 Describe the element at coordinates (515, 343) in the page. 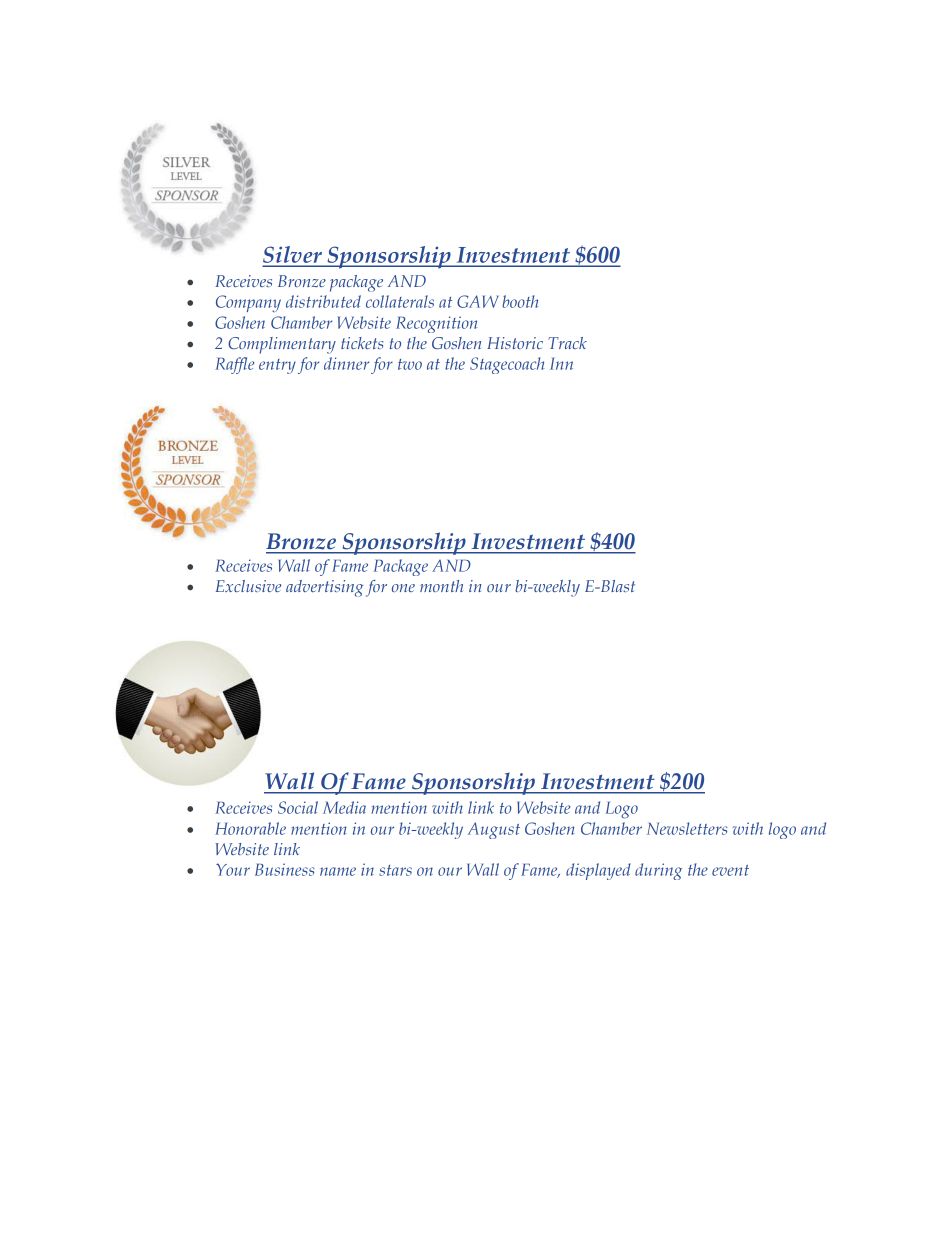

I see `Historic` at that location.
